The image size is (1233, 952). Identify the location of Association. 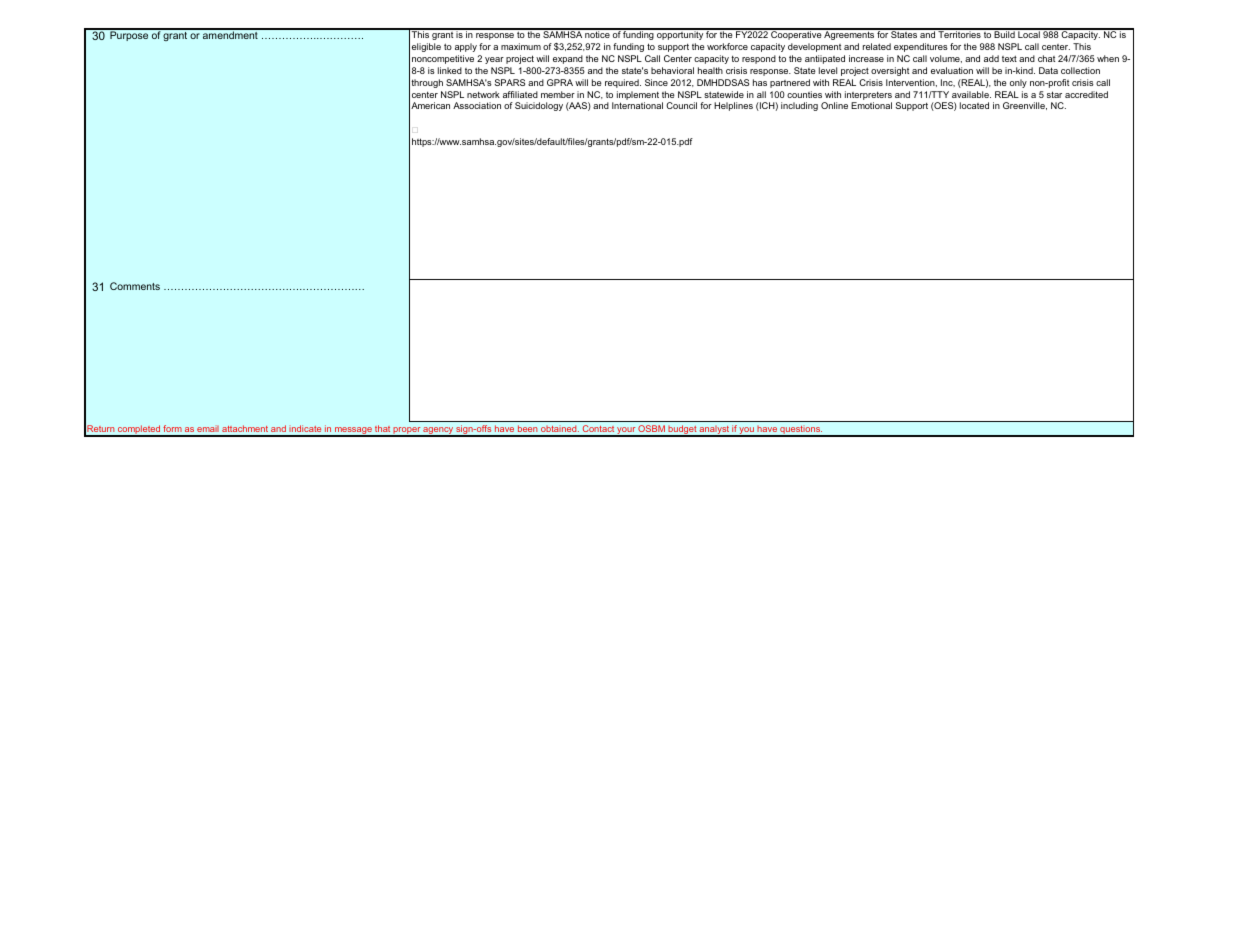
(477, 105).
